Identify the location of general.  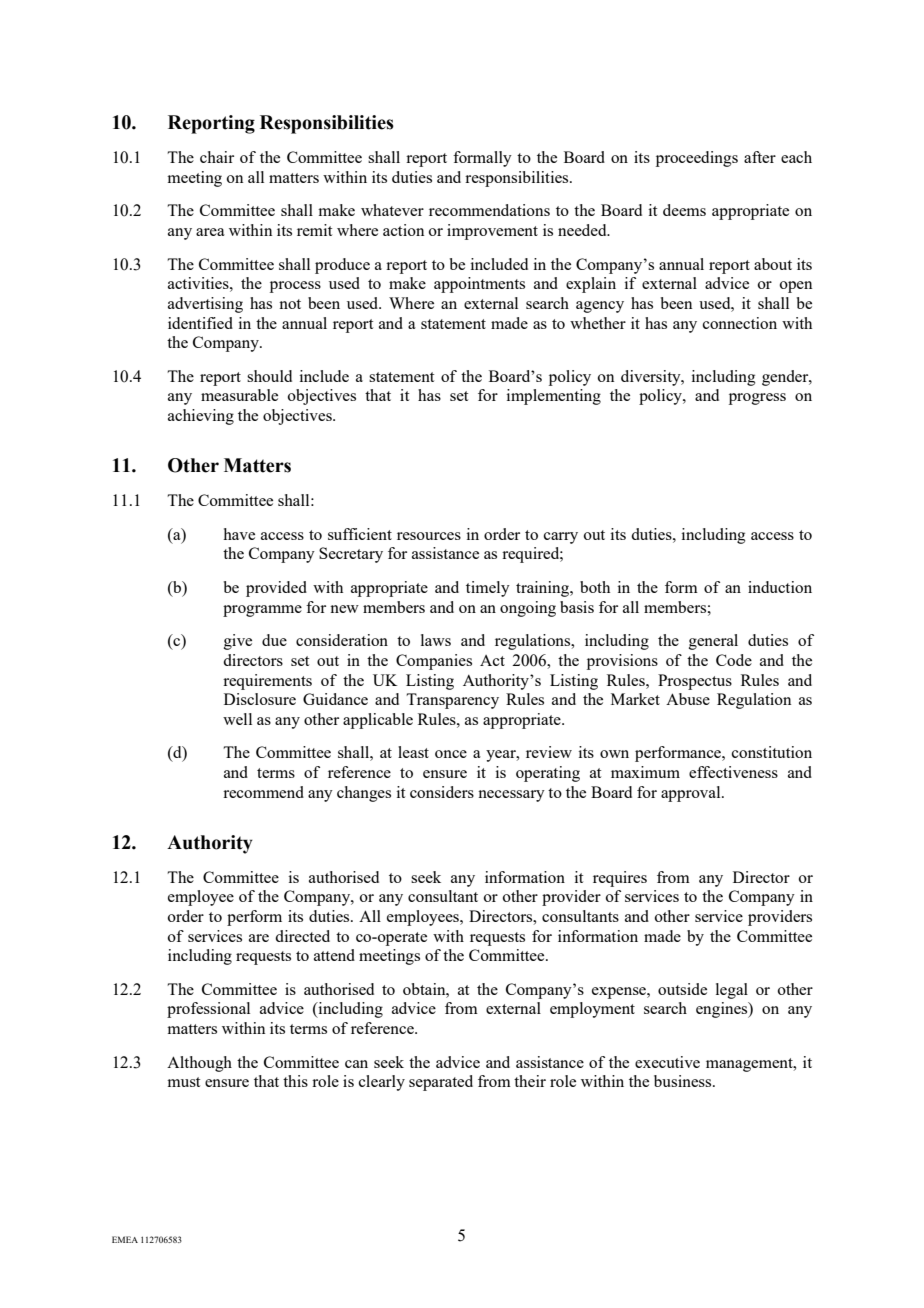
(713, 642).
